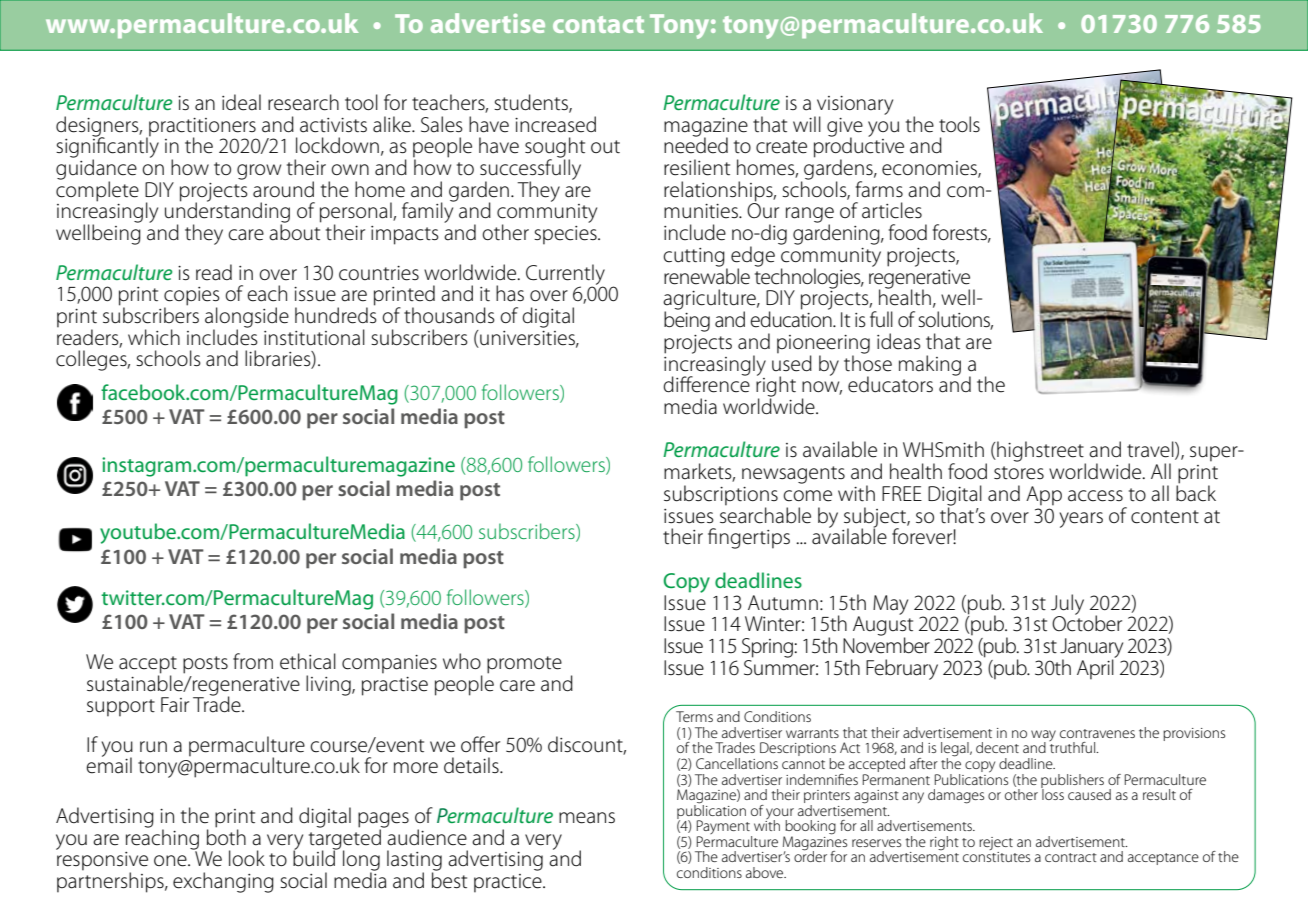  What do you see at coordinates (1071, 857) in the document?
I see `contract` at bounding box center [1071, 857].
